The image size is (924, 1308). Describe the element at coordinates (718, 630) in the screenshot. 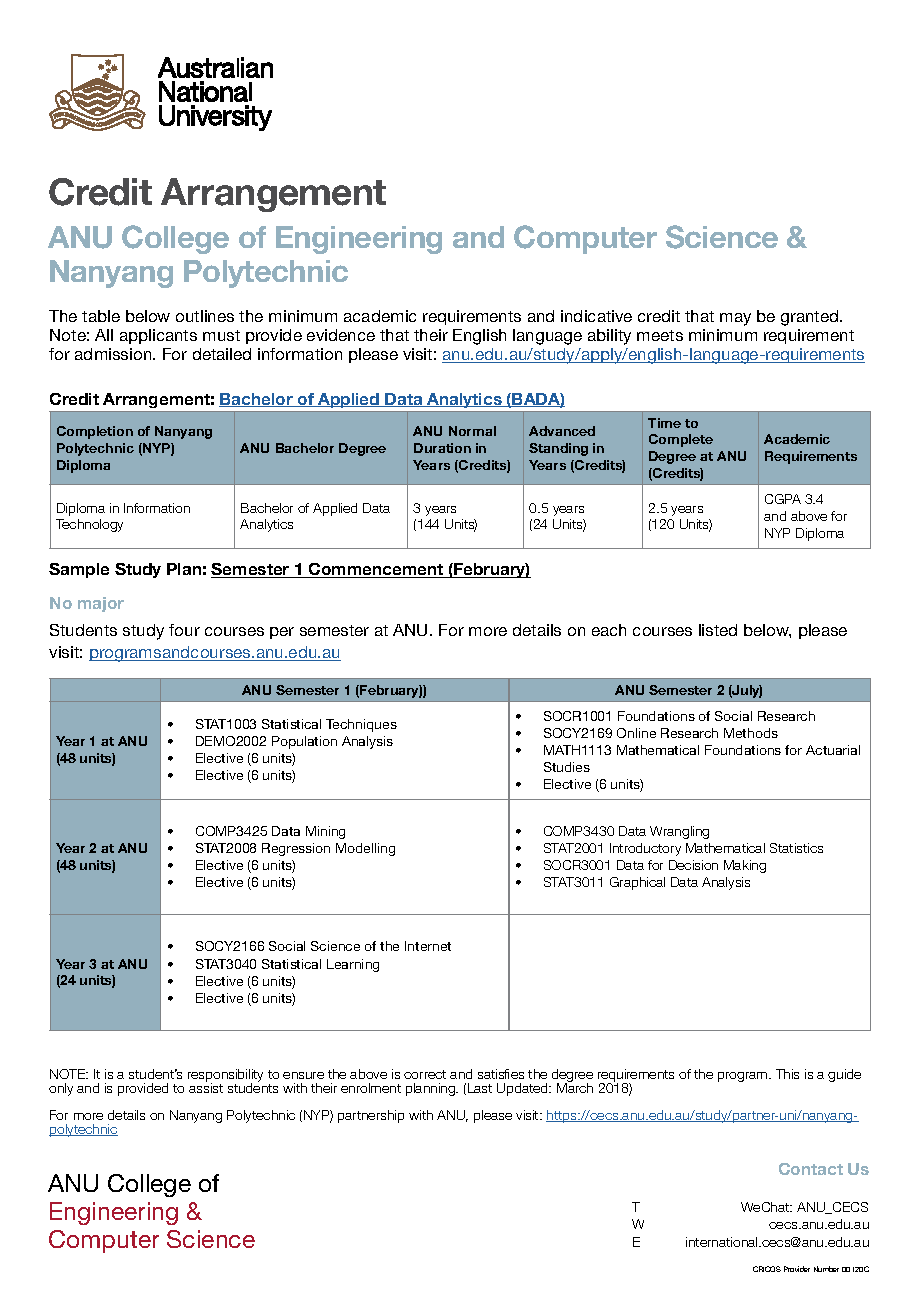

I see `listed` at that location.
